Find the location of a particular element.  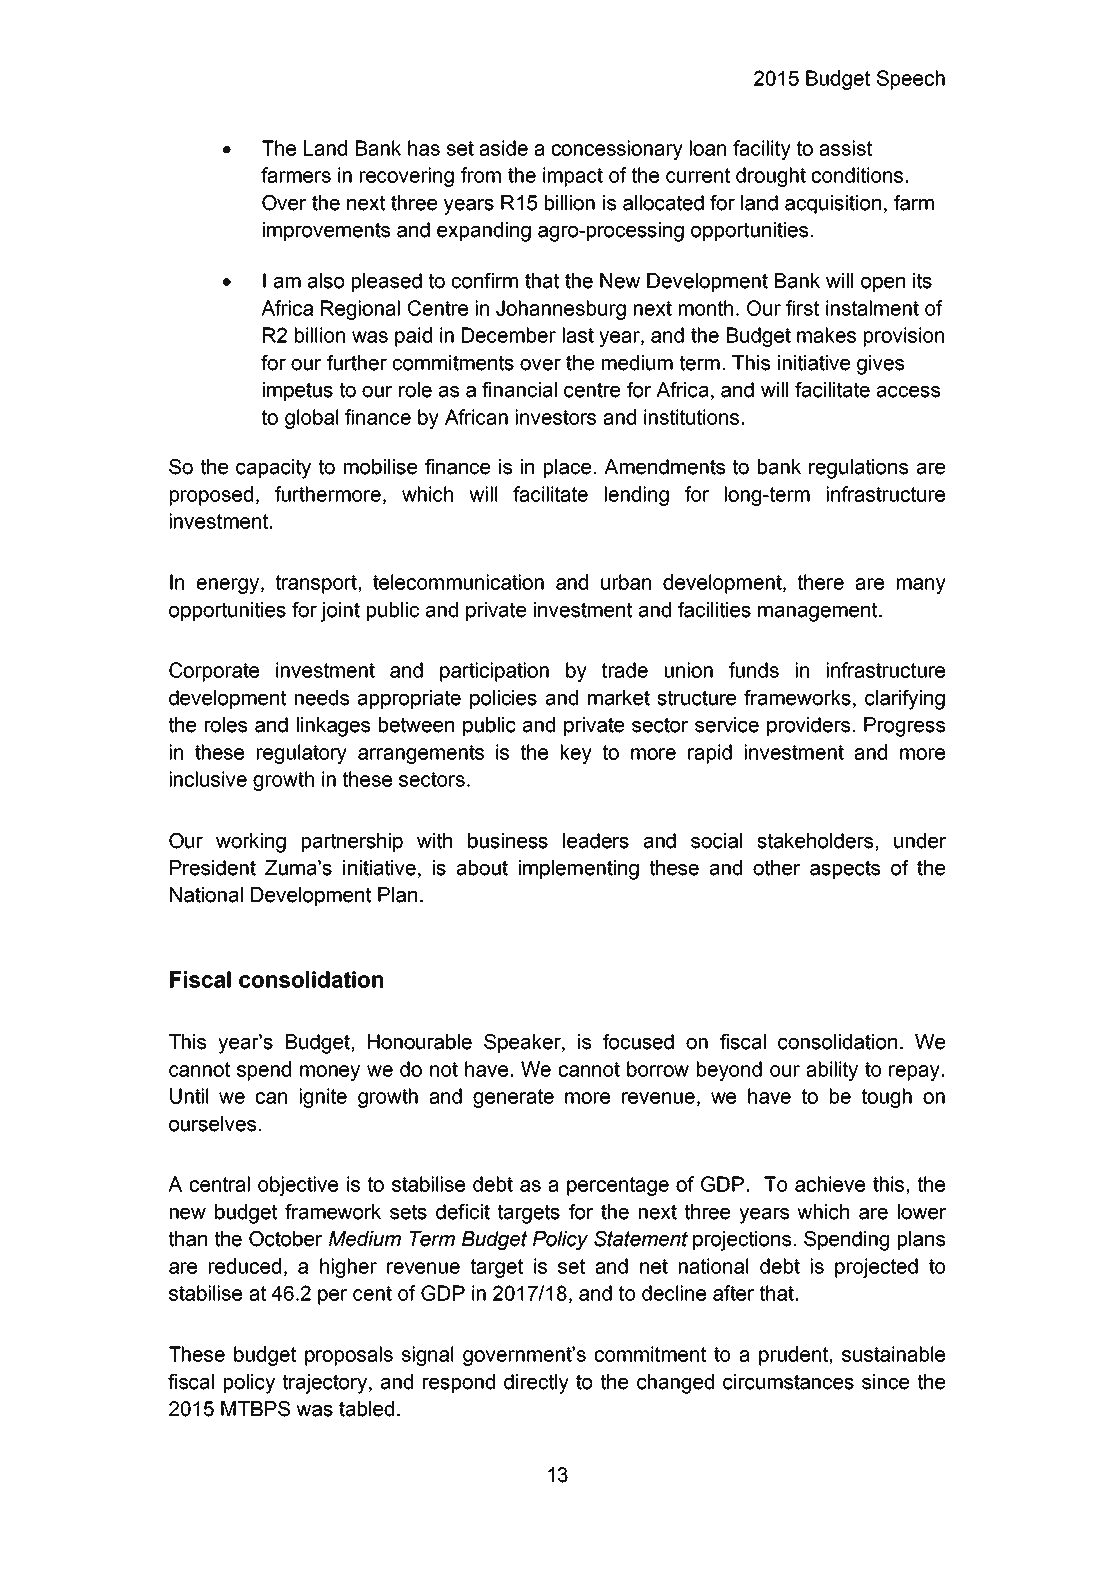

assist is located at coordinates (845, 148).
